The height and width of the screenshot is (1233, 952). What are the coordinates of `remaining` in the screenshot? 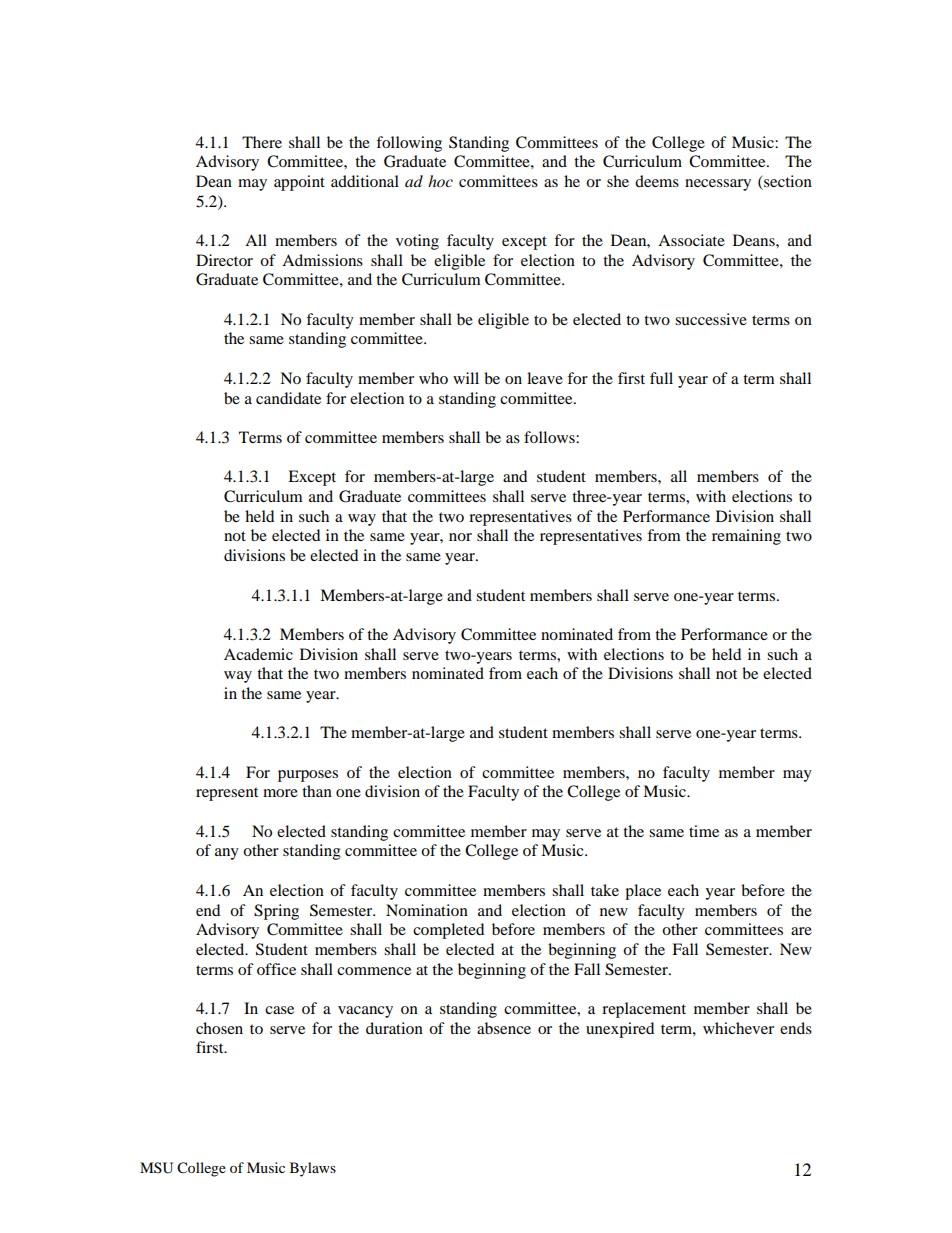 It's located at (746, 537).
